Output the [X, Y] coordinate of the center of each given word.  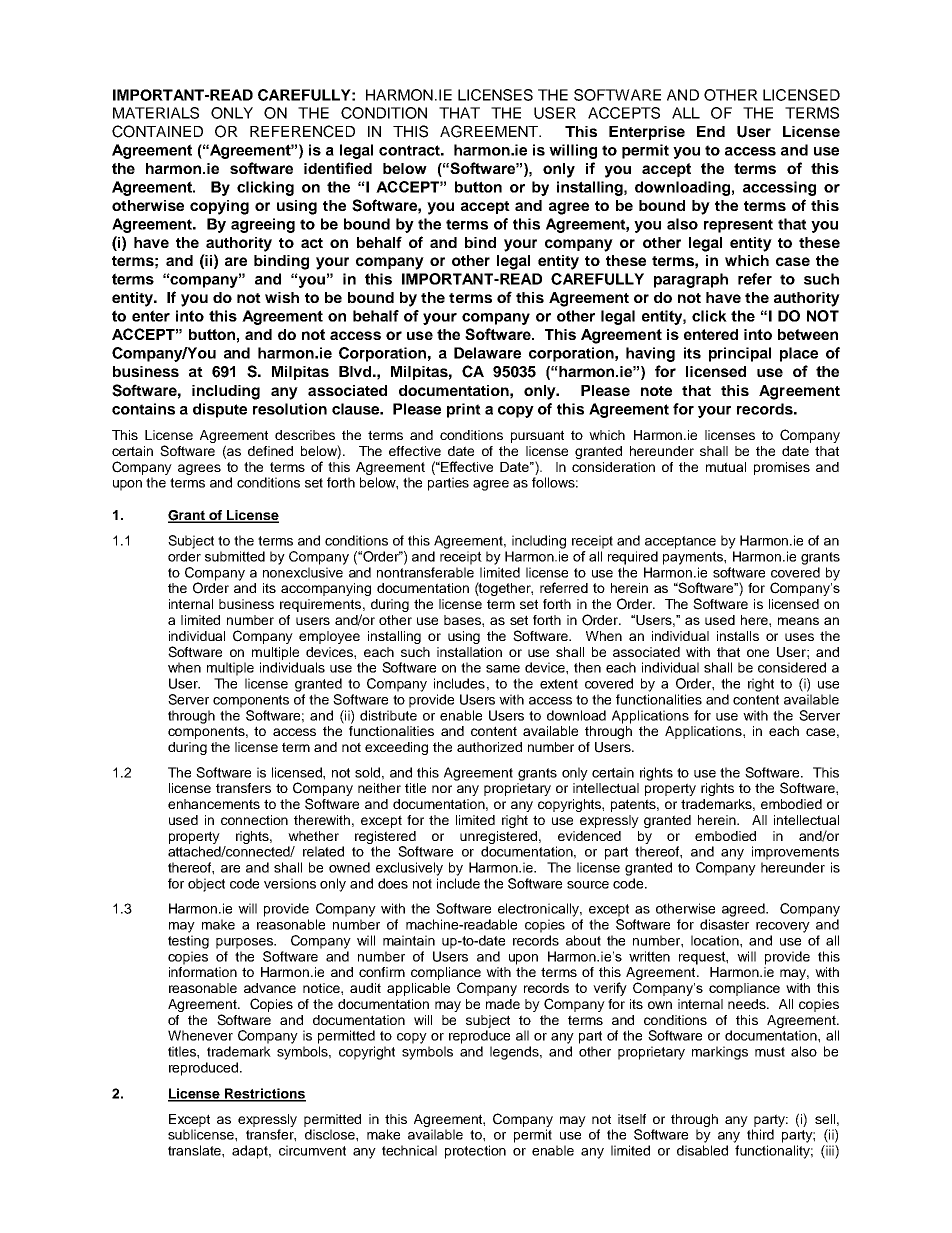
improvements [795, 853]
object [206, 885]
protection [475, 1152]
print [464, 410]
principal [740, 354]
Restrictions [264, 1094]
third [760, 1134]
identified [338, 168]
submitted [235, 556]
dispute [220, 410]
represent [738, 226]
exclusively [409, 869]
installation [469, 652]
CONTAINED [157, 131]
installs [738, 636]
